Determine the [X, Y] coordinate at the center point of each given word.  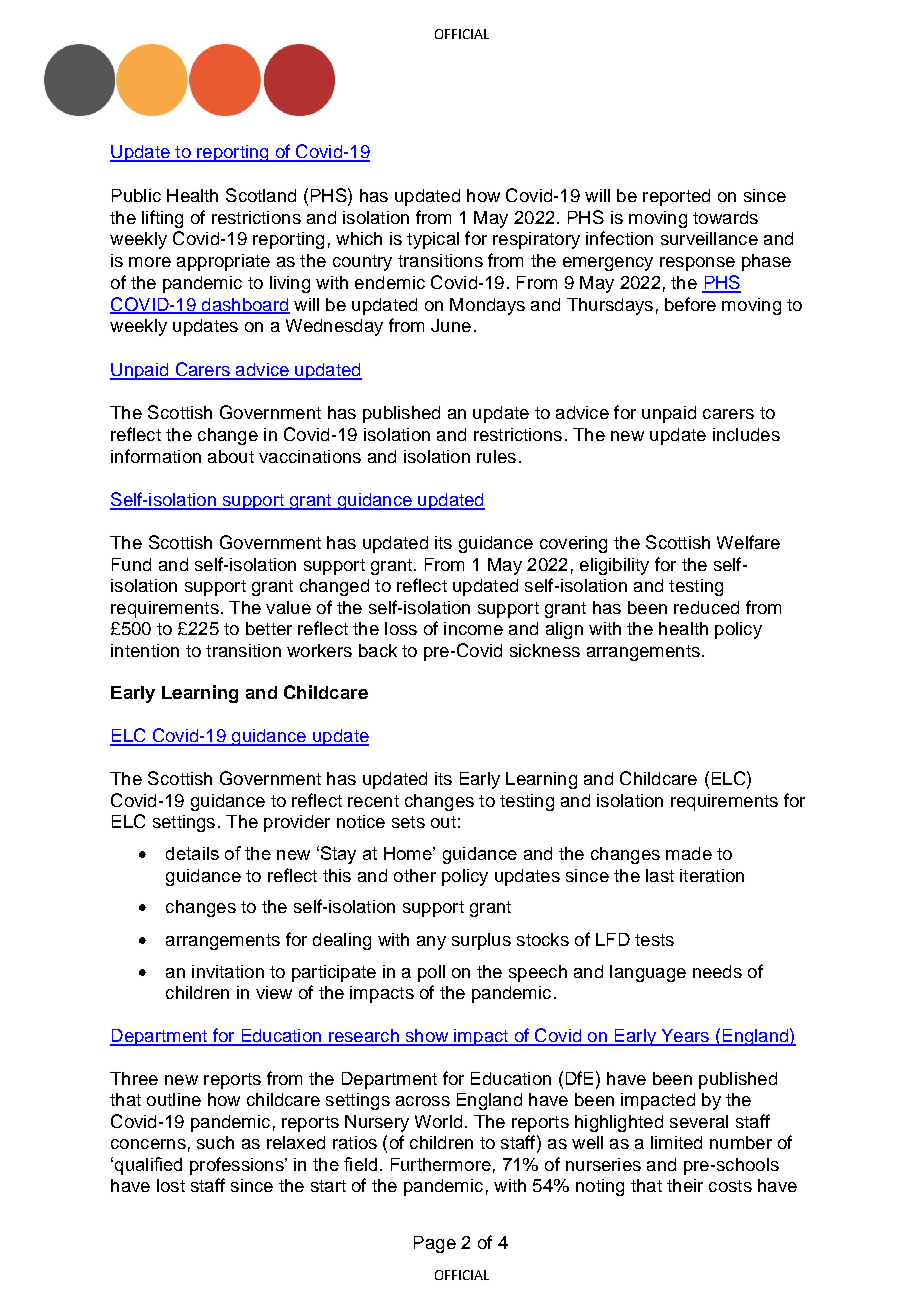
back [378, 650]
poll [431, 973]
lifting [162, 219]
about [231, 456]
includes [746, 434]
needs [717, 971]
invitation [228, 971]
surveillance [709, 238]
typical [433, 240]
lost [171, 1185]
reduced [706, 607]
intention [145, 650]
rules [496, 456]
